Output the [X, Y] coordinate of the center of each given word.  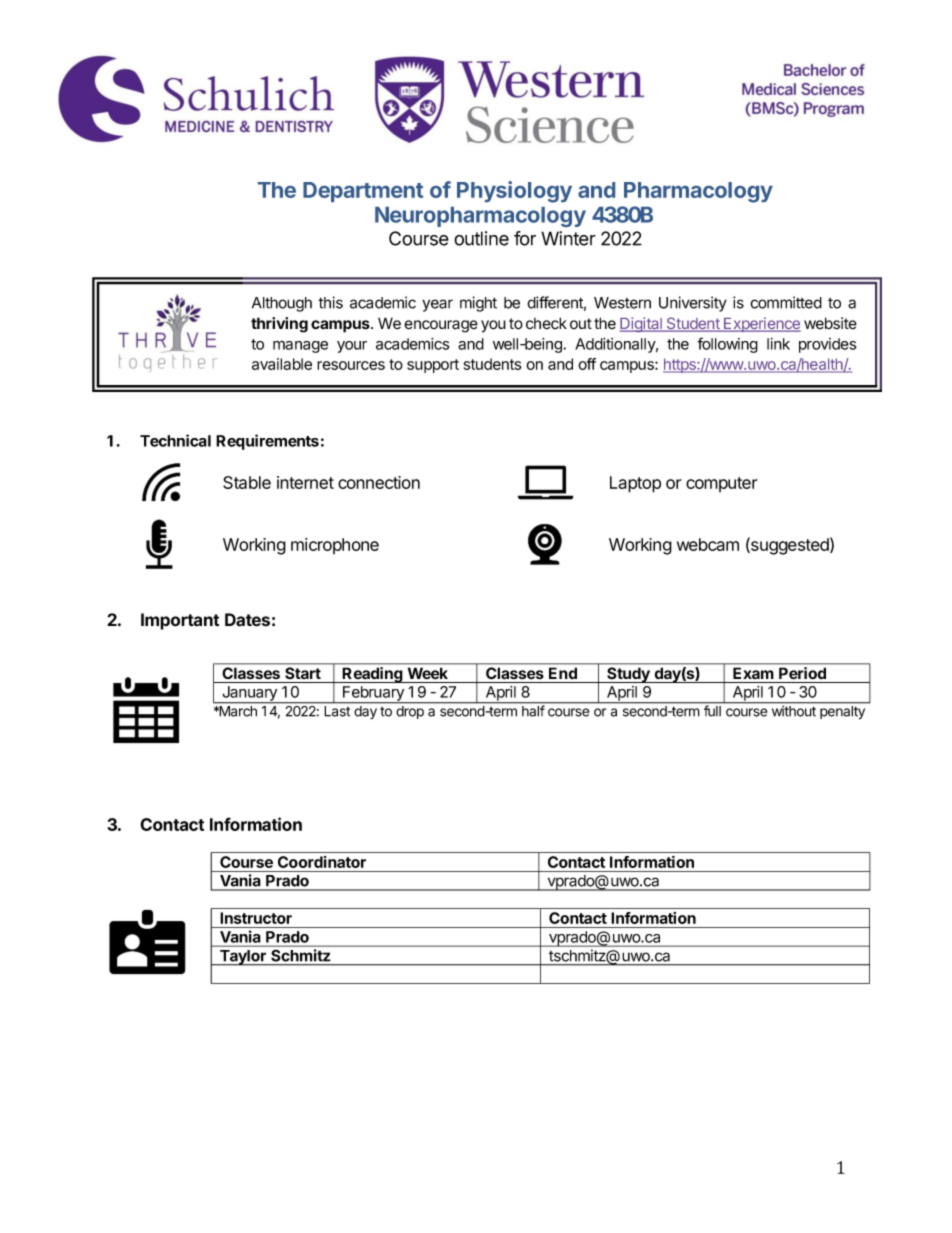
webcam [708, 544]
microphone [335, 546]
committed [786, 302]
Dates [247, 620]
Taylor [243, 958]
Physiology [514, 192]
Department [363, 192]
